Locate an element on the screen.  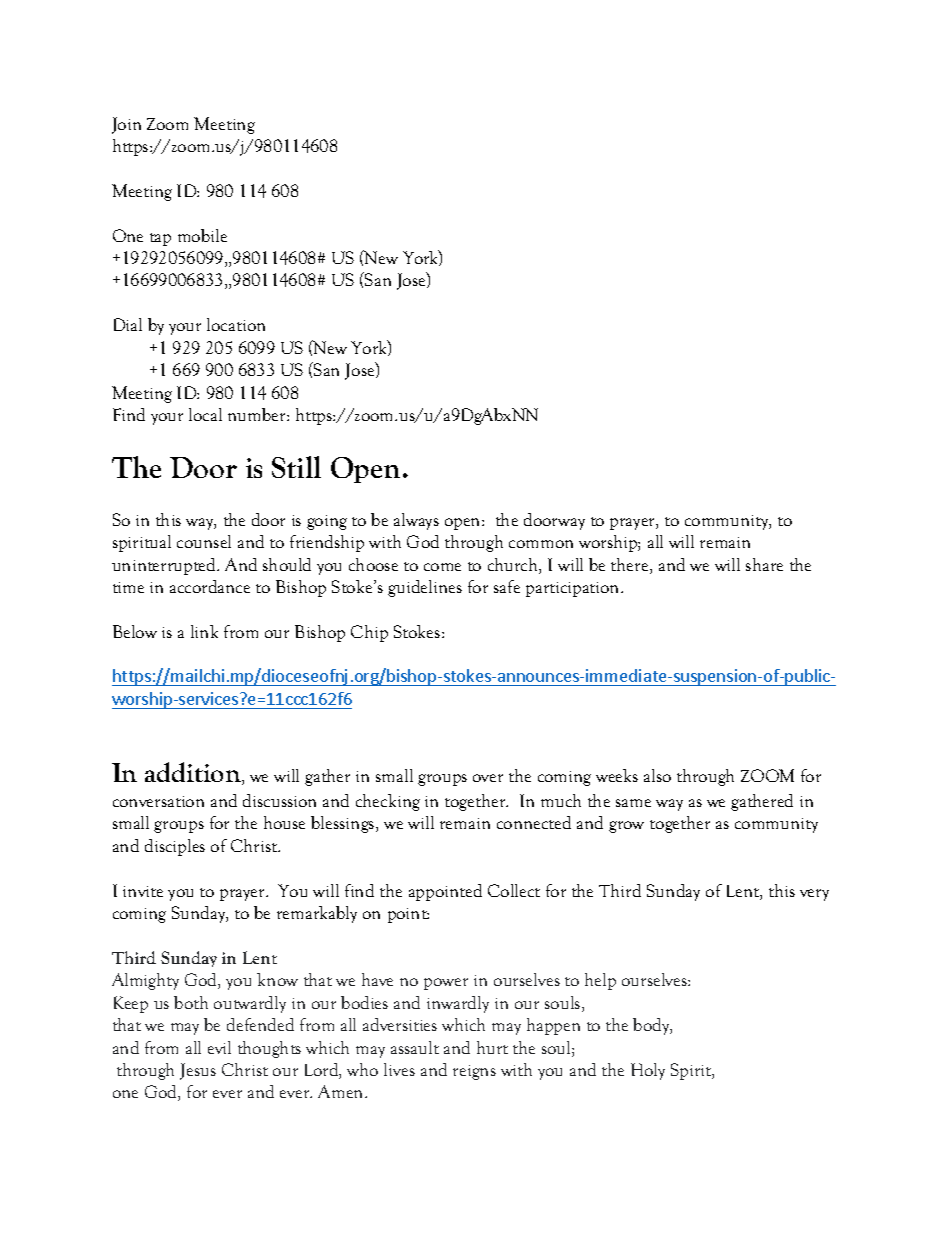
Jesus is located at coordinates (198, 1071).
